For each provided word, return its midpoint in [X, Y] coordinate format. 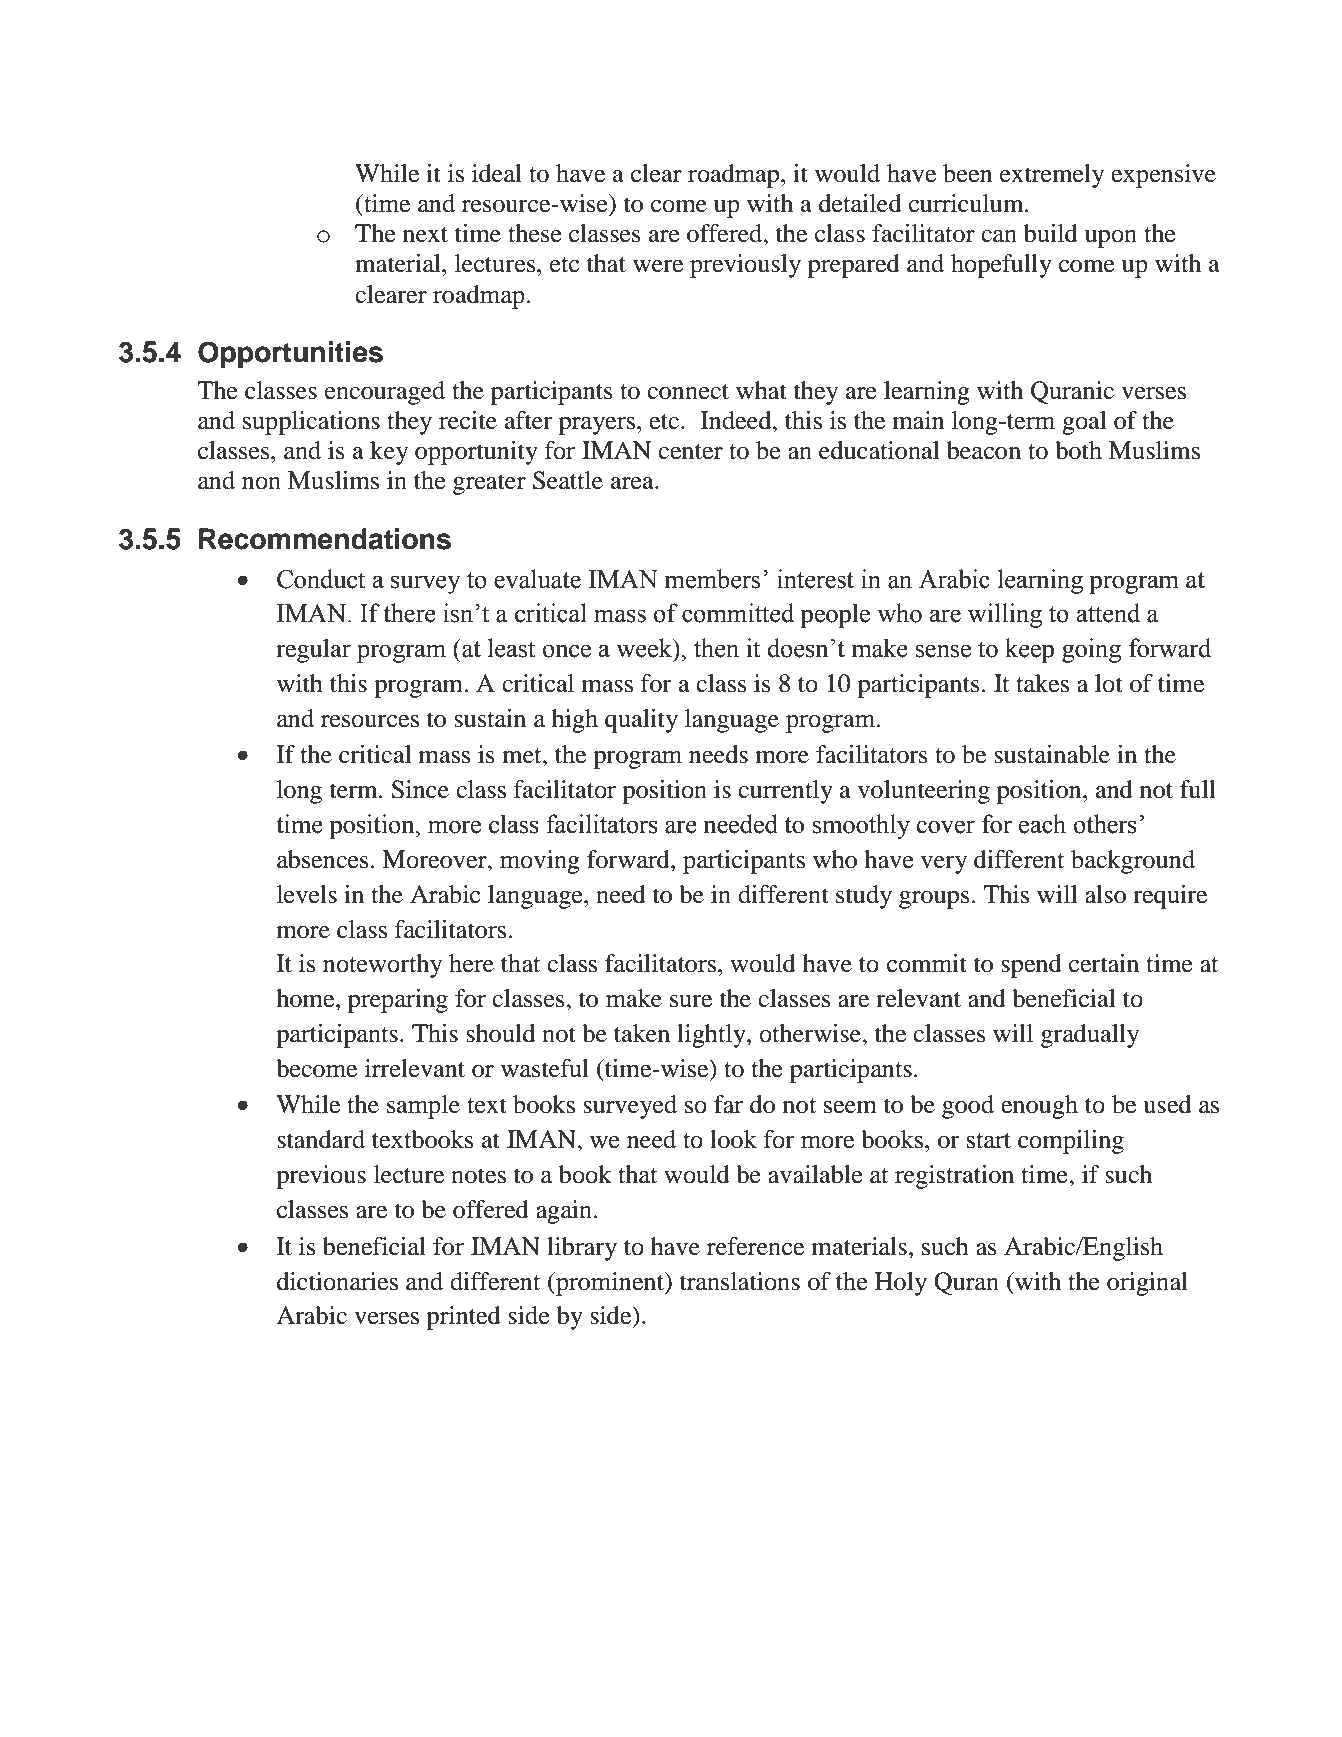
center [690, 452]
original [1147, 1284]
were [658, 266]
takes [1042, 683]
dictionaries [337, 1281]
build [1051, 233]
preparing [398, 1001]
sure [691, 1001]
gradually [1090, 1036]
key [389, 453]
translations [740, 1281]
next [425, 235]
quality [641, 721]
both [1078, 450]
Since [420, 789]
